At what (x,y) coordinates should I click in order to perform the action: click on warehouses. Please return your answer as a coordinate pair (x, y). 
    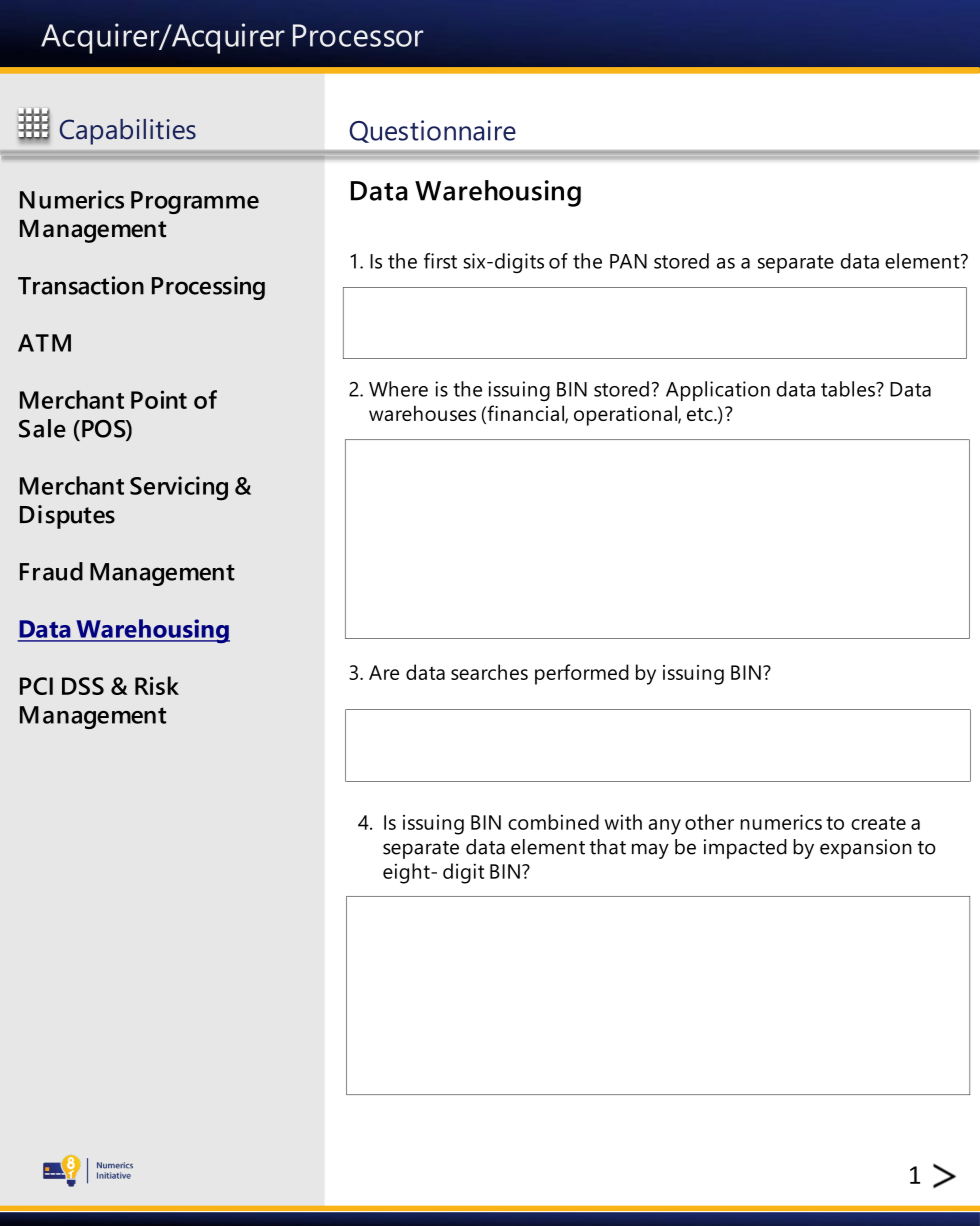
    Looking at the image, I should click on (422, 413).
